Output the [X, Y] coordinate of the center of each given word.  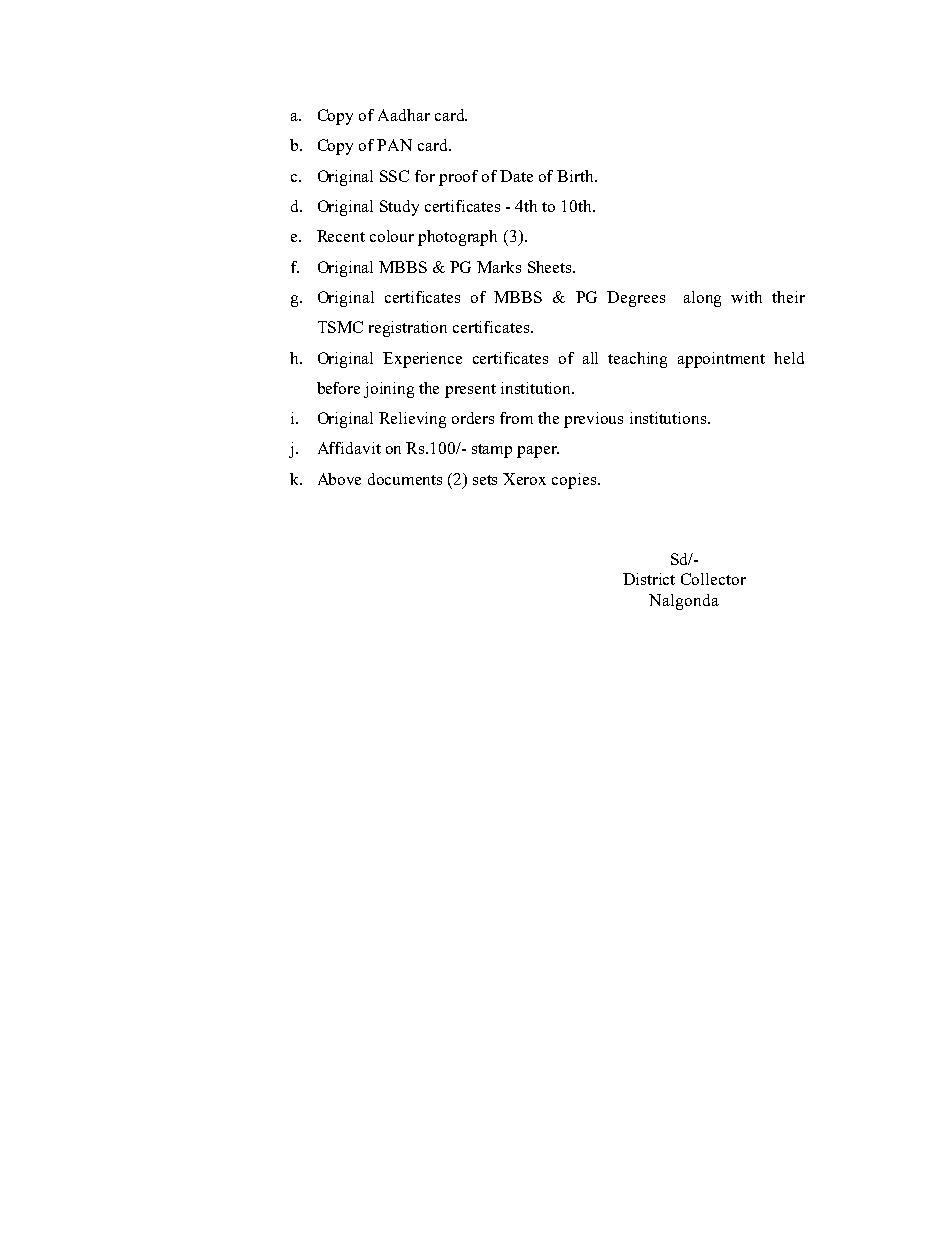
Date [516, 176]
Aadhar [404, 115]
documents [405, 479]
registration [408, 329]
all [590, 358]
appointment [721, 360]
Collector [713, 579]
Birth [576, 176]
